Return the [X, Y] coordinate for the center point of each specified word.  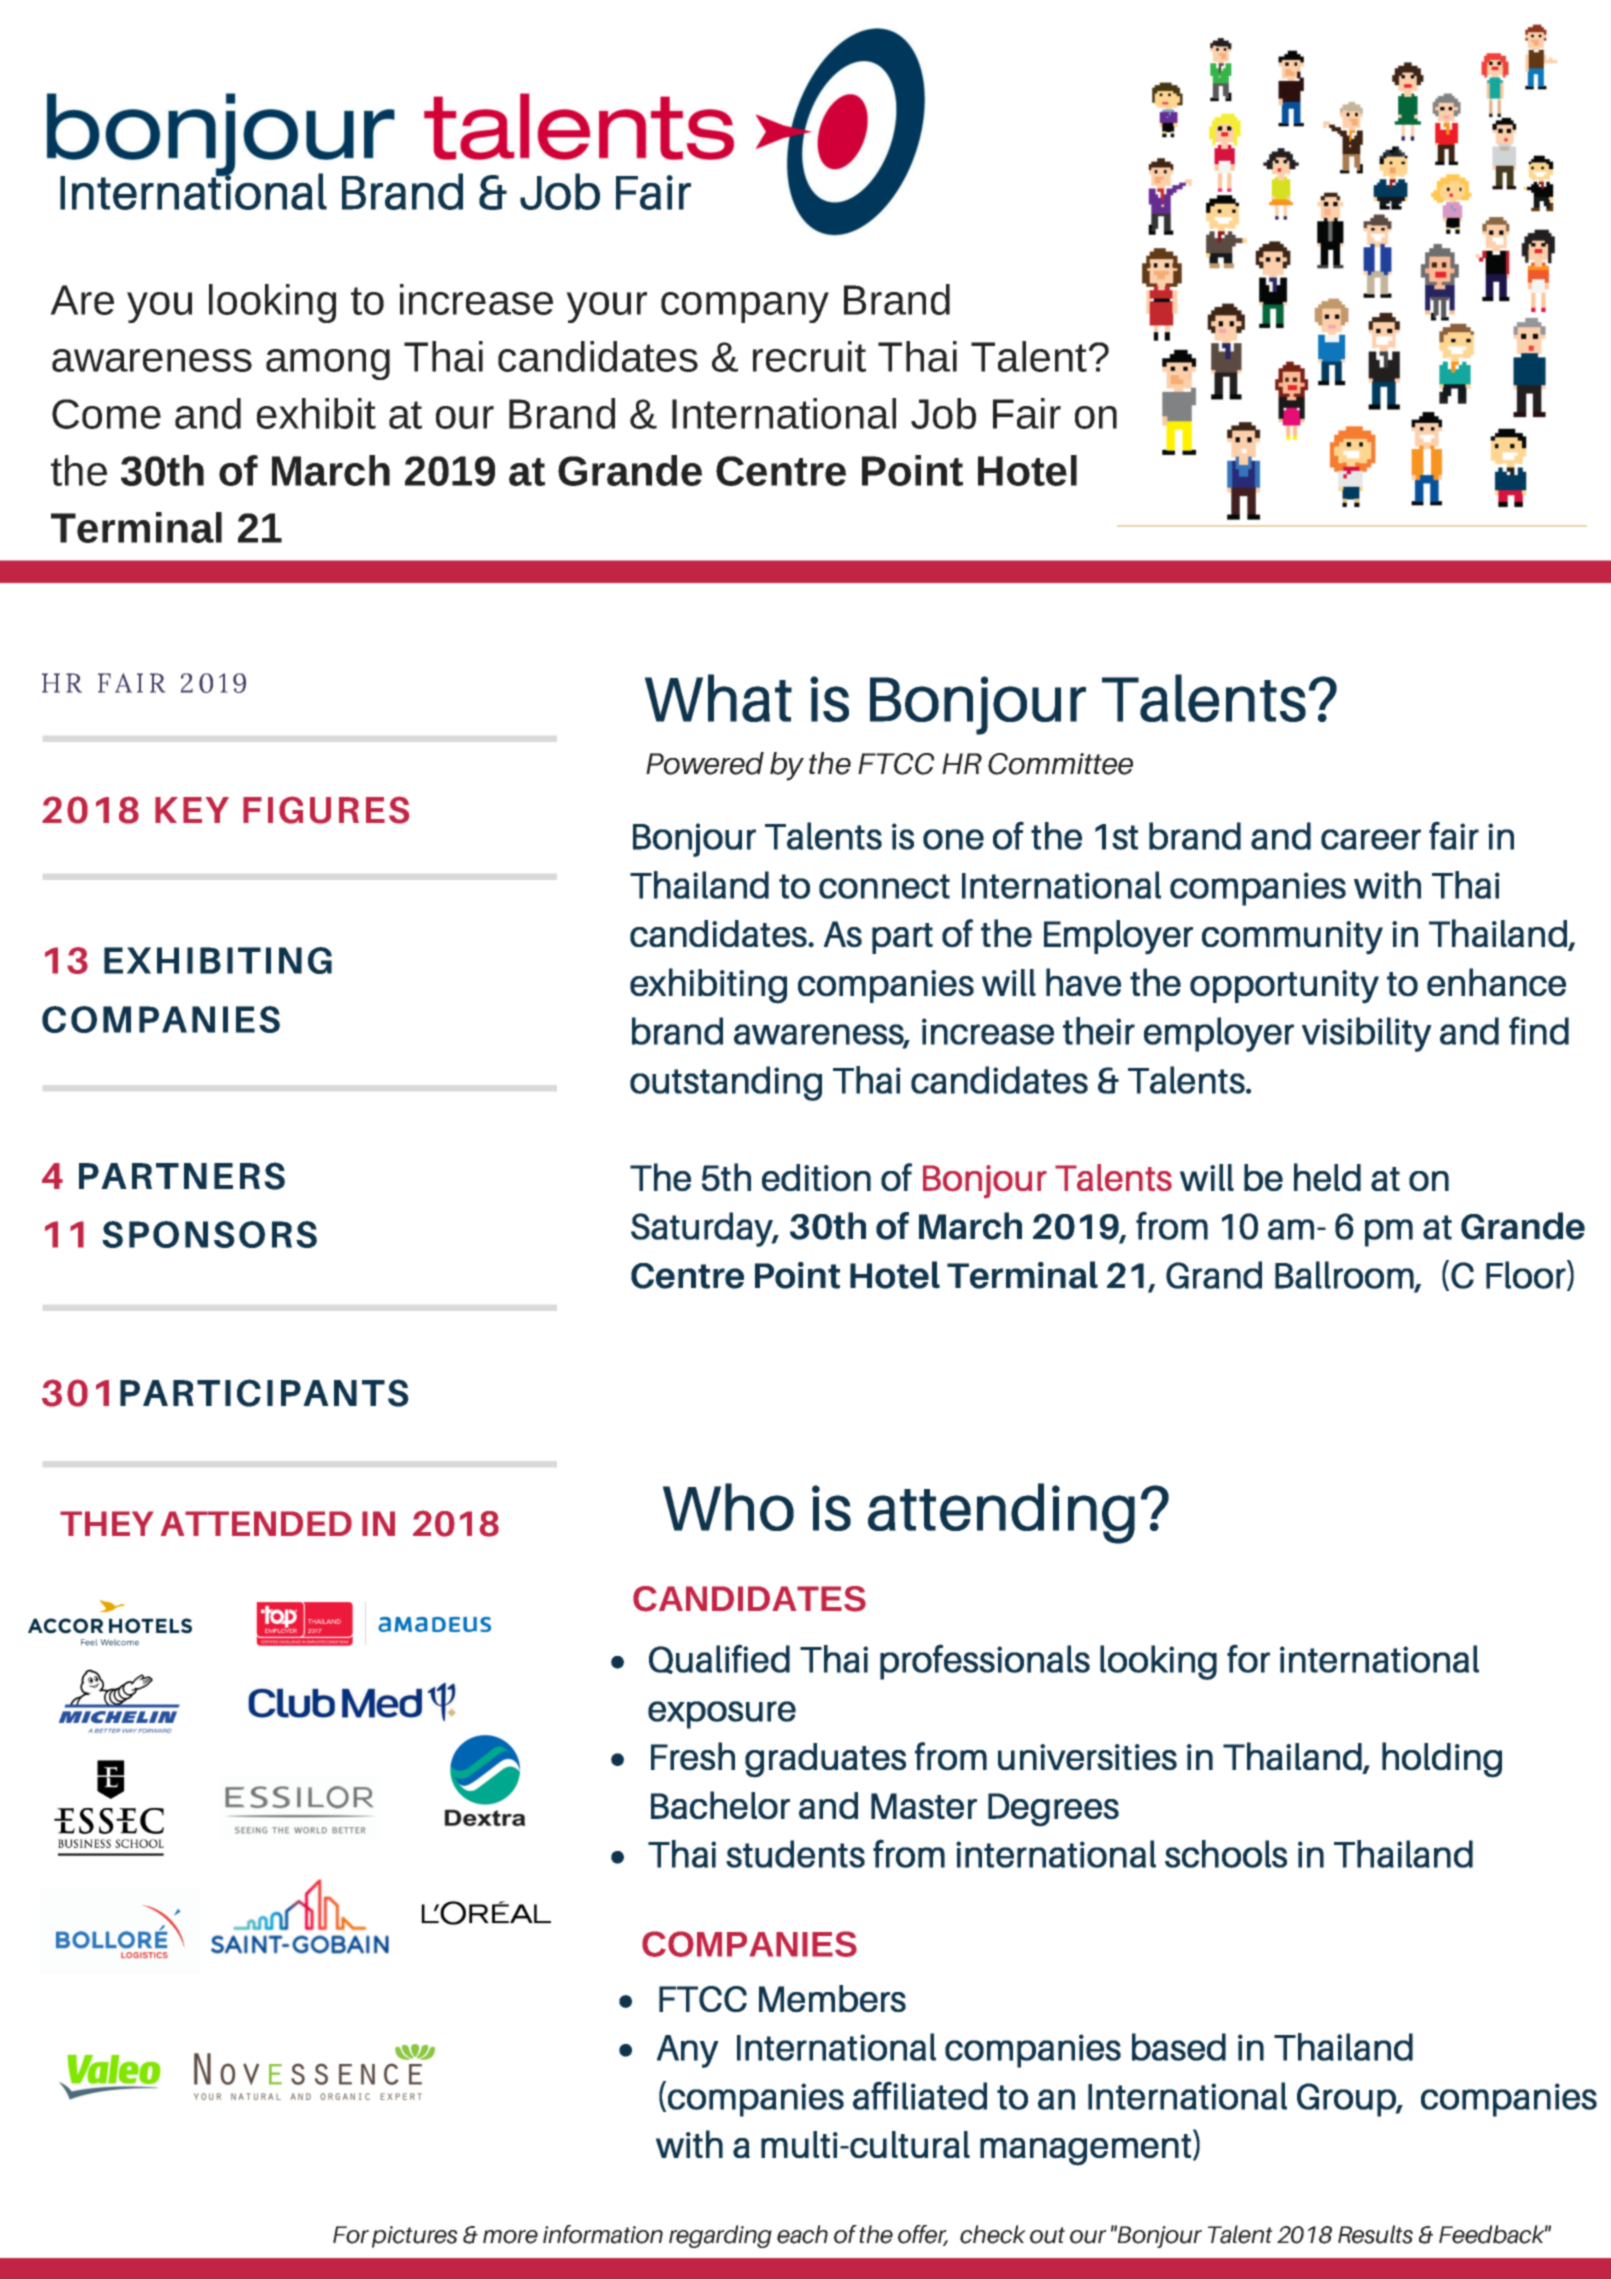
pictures [415, 2237]
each [802, 2234]
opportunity [1284, 987]
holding [1442, 1760]
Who [728, 1507]
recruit [809, 356]
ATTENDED [256, 1523]
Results [1375, 2234]
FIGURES [326, 810]
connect [884, 886]
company [745, 307]
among [328, 364]
